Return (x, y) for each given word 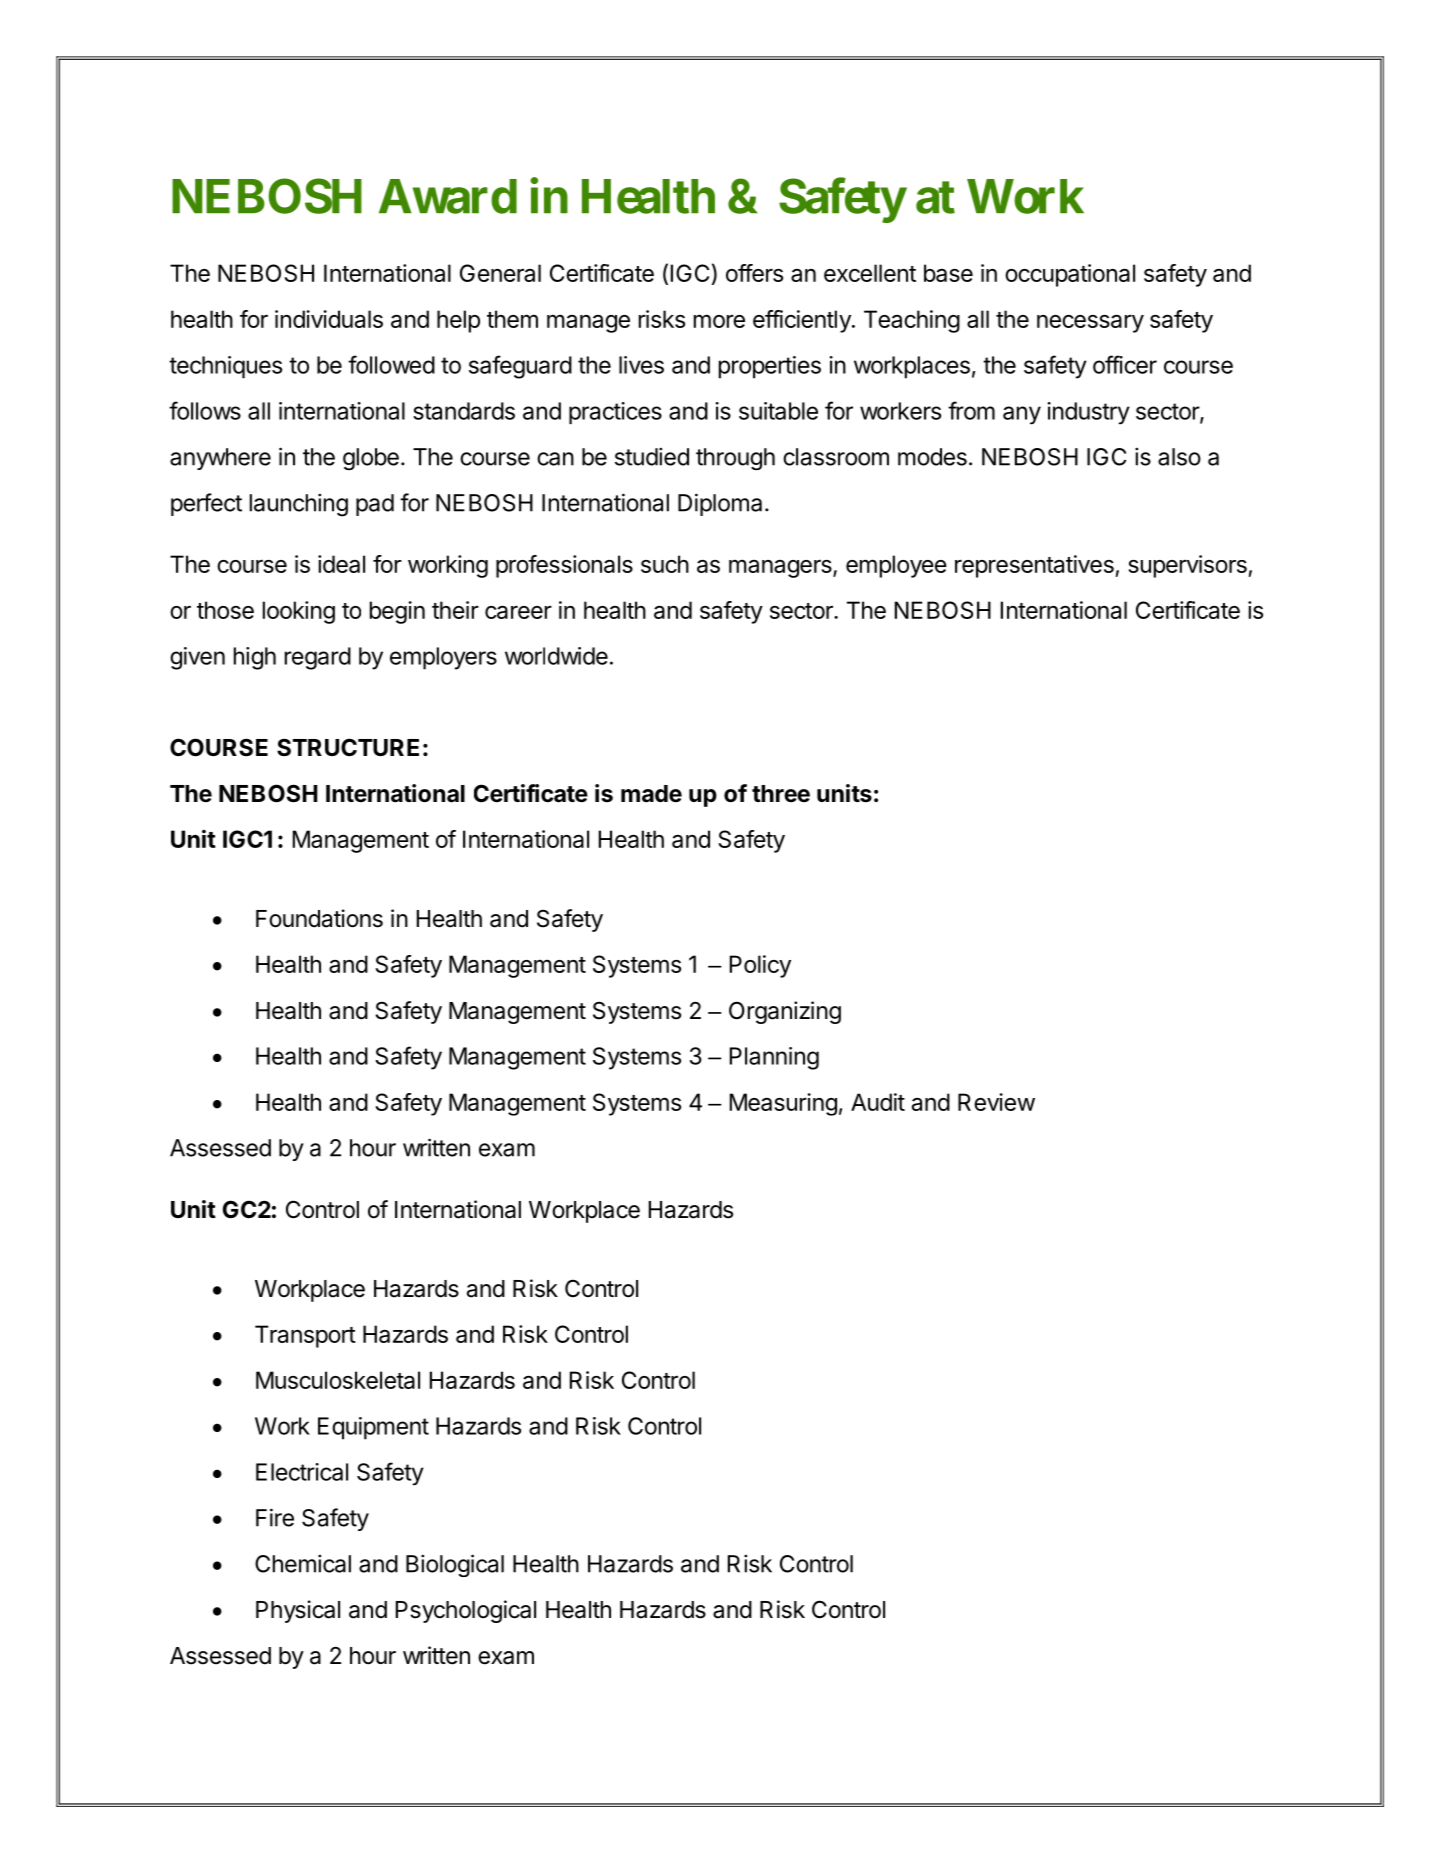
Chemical (303, 1563)
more (719, 321)
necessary (1090, 323)
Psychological (466, 1611)
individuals (329, 319)
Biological (455, 1565)
